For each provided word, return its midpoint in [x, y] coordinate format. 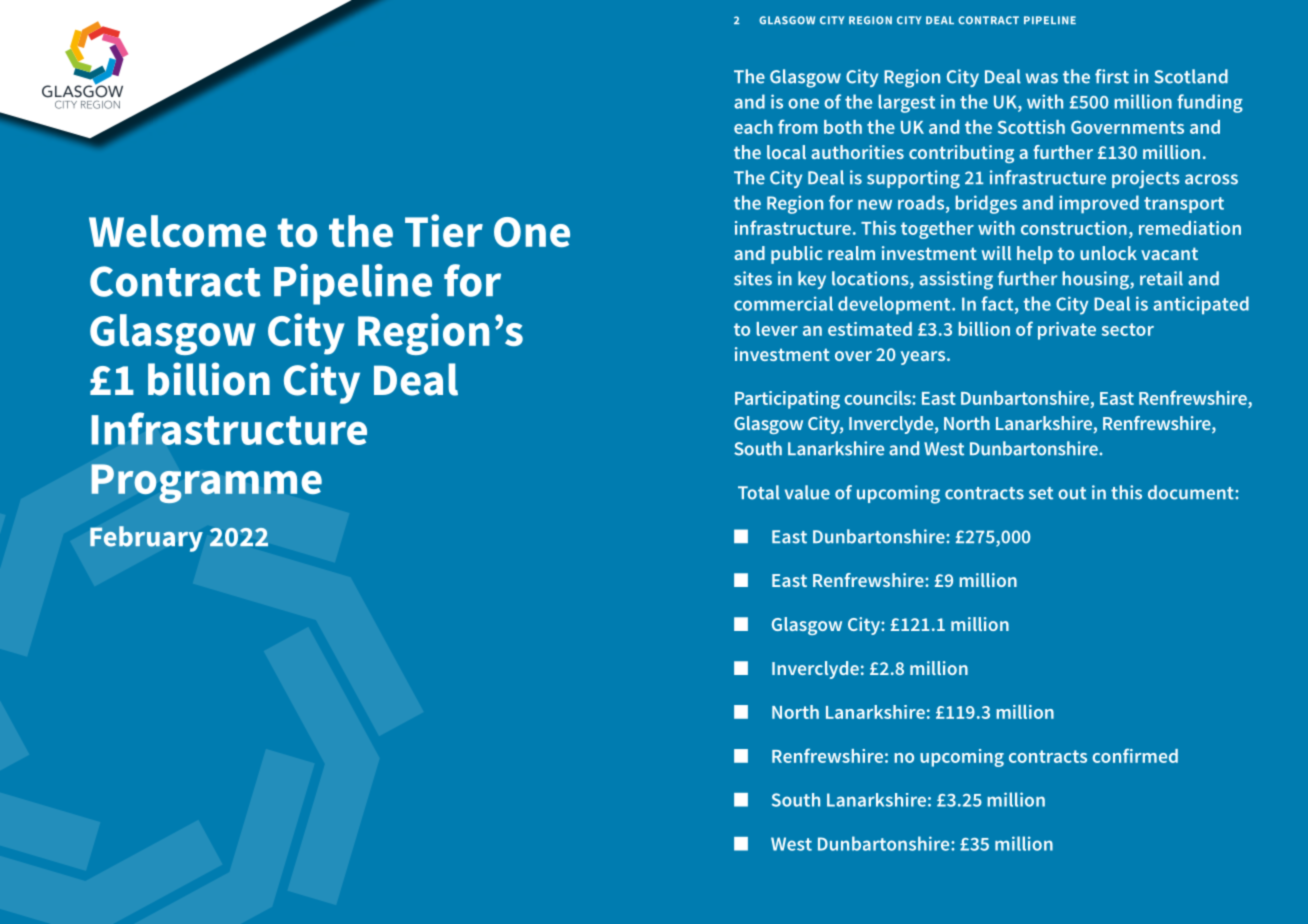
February [146, 539]
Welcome [177, 231]
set [1041, 493]
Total [759, 492]
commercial [783, 303]
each [753, 127]
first [1112, 76]
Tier [444, 230]
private [1067, 331]
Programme [207, 483]
